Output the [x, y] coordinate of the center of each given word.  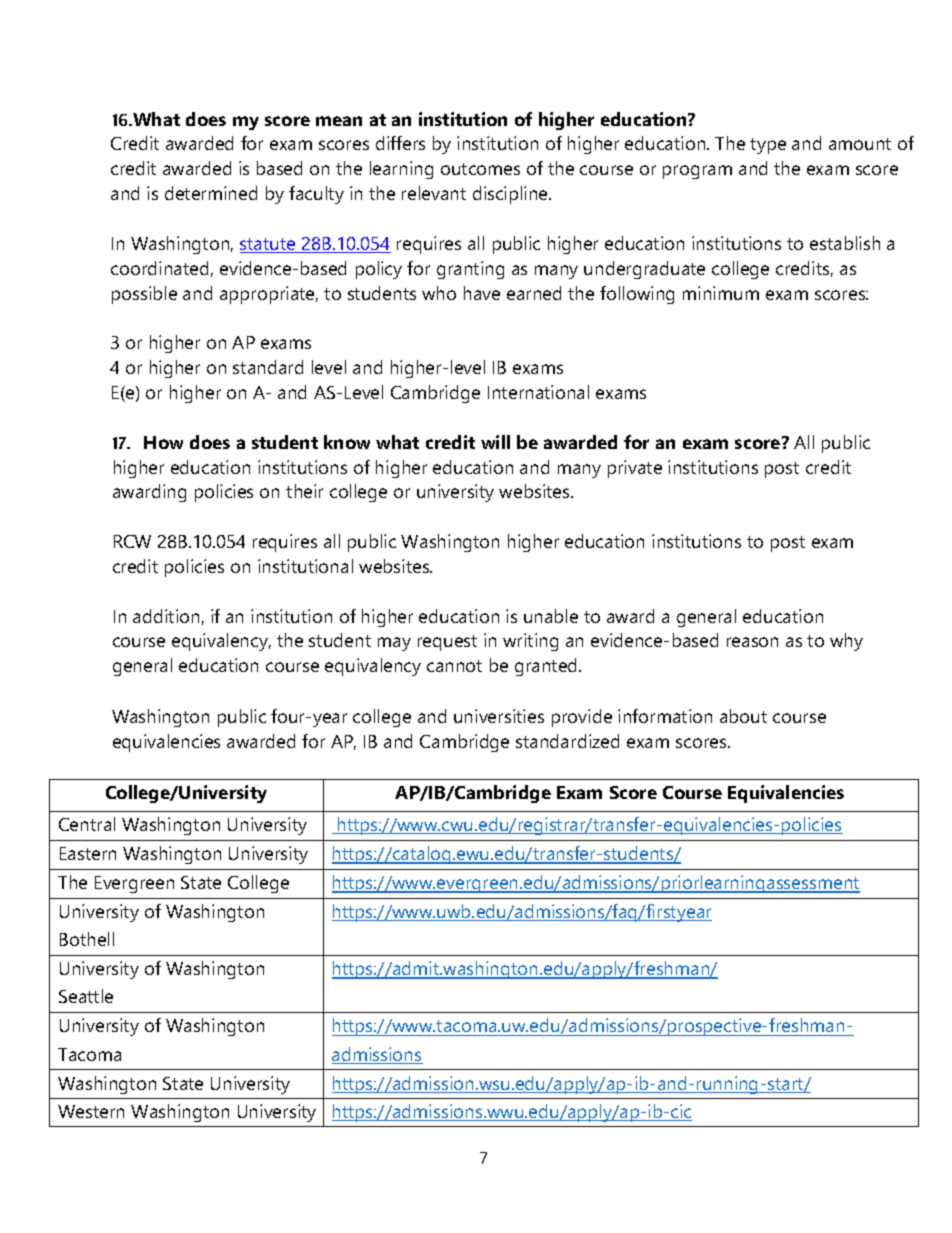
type [768, 146]
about [743, 716]
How [163, 442]
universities [499, 716]
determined [211, 193]
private [635, 469]
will [495, 442]
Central [87, 824]
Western [91, 1111]
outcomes [480, 169]
